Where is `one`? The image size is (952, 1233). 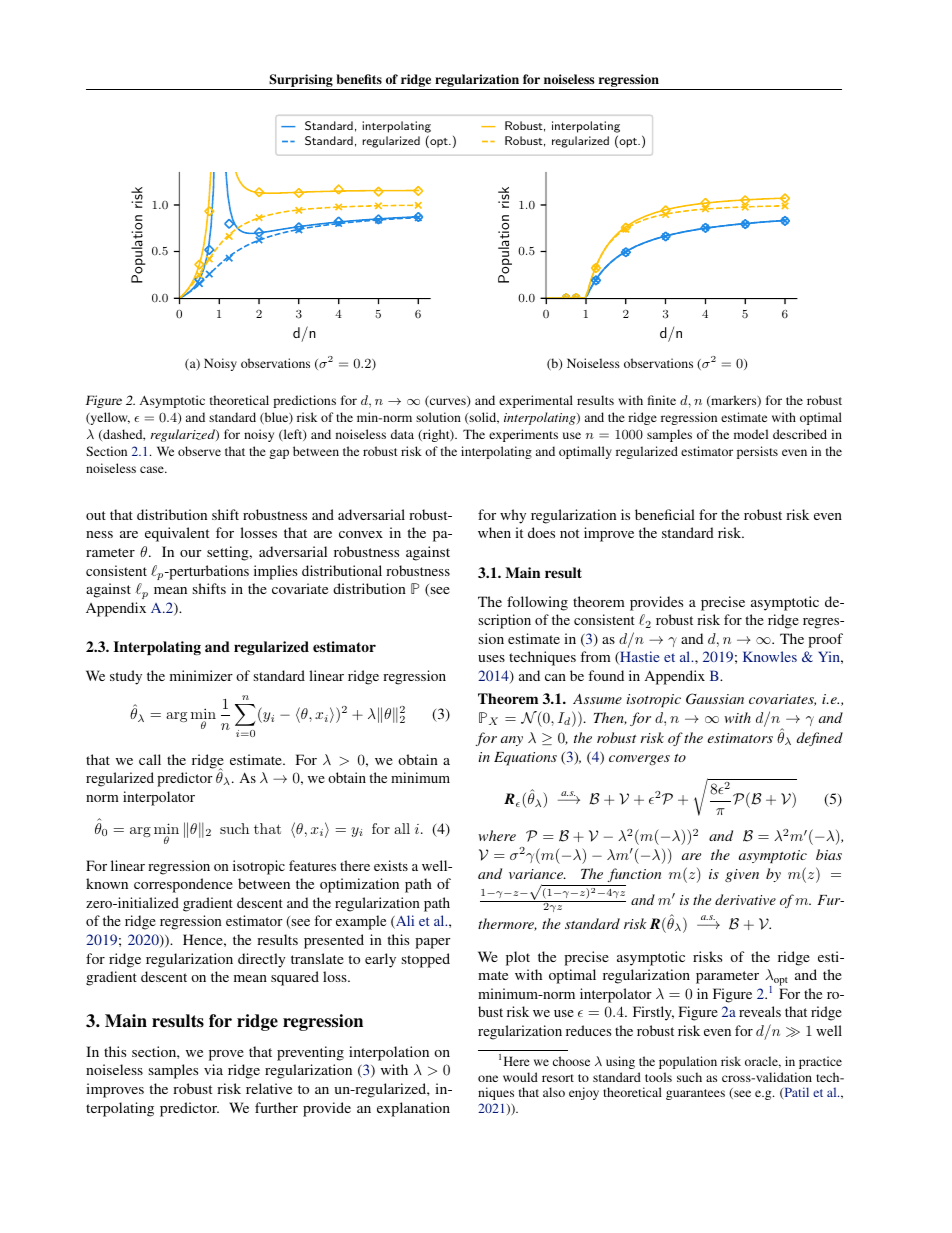 one is located at coordinates (488, 1078).
